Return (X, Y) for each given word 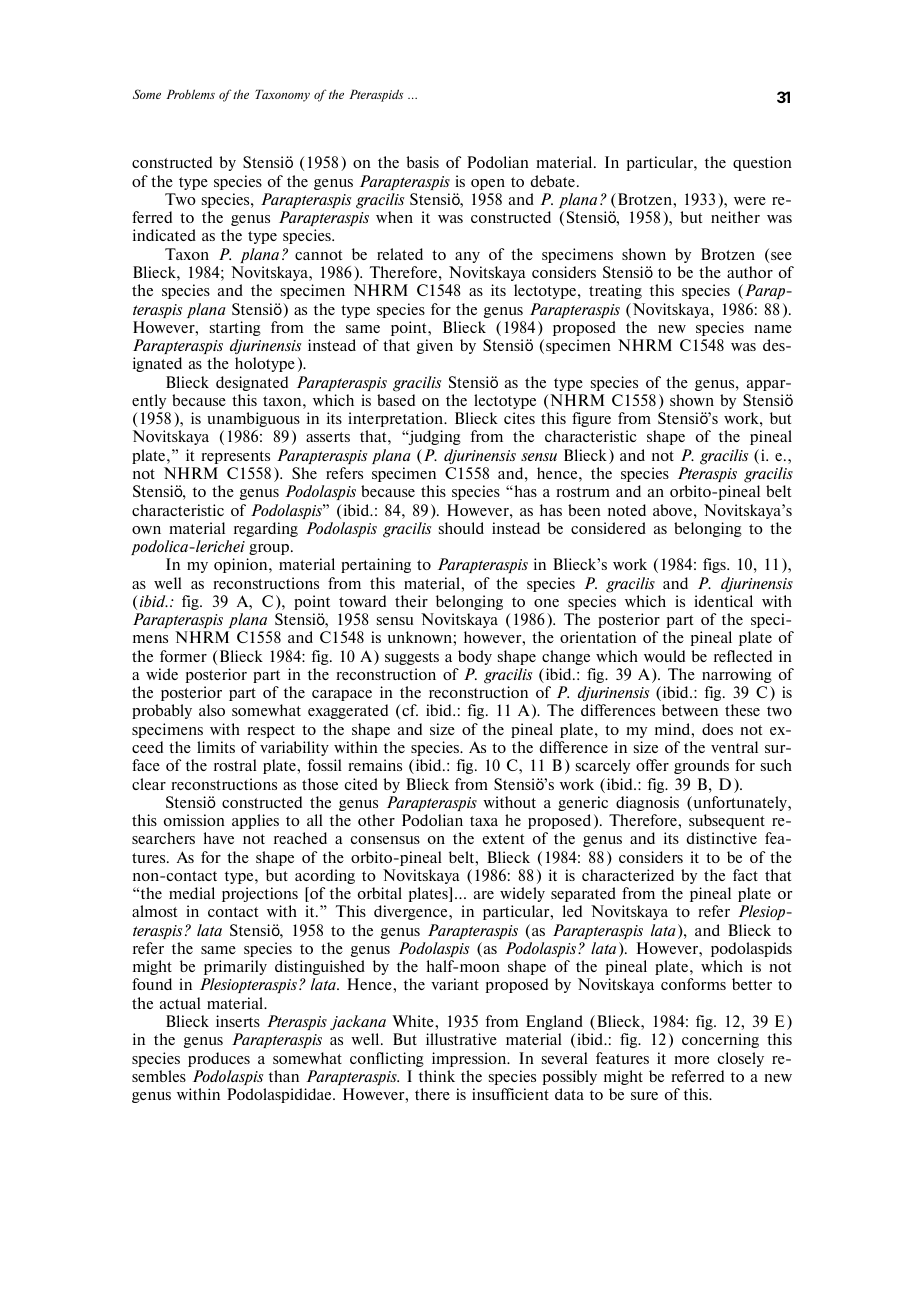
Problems (190, 94)
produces (219, 1059)
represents (235, 457)
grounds (701, 766)
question (762, 163)
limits (216, 747)
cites (519, 418)
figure (591, 419)
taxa (484, 821)
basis (422, 162)
